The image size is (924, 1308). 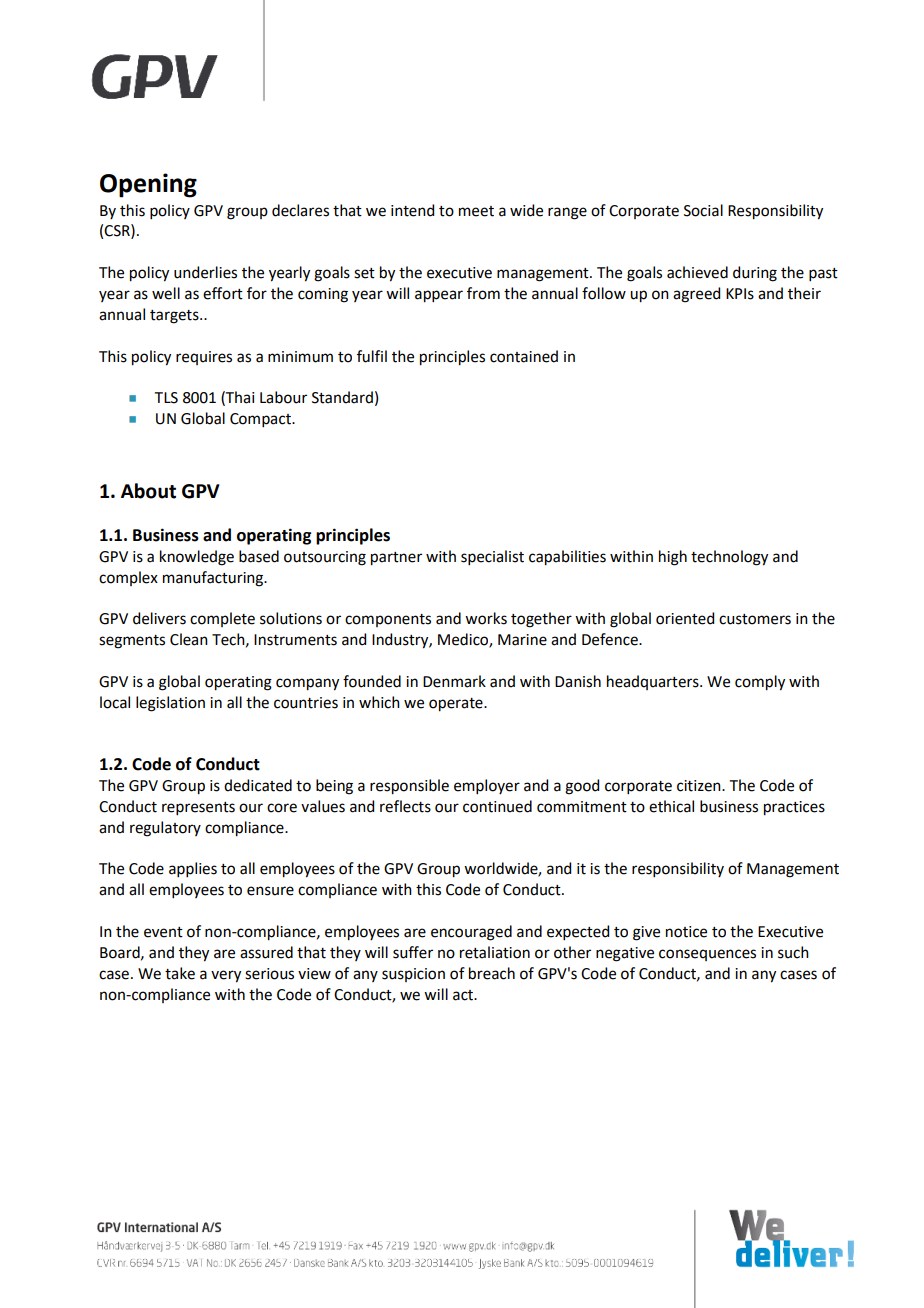 What do you see at coordinates (258, 785) in the image?
I see `dedicated` at bounding box center [258, 785].
